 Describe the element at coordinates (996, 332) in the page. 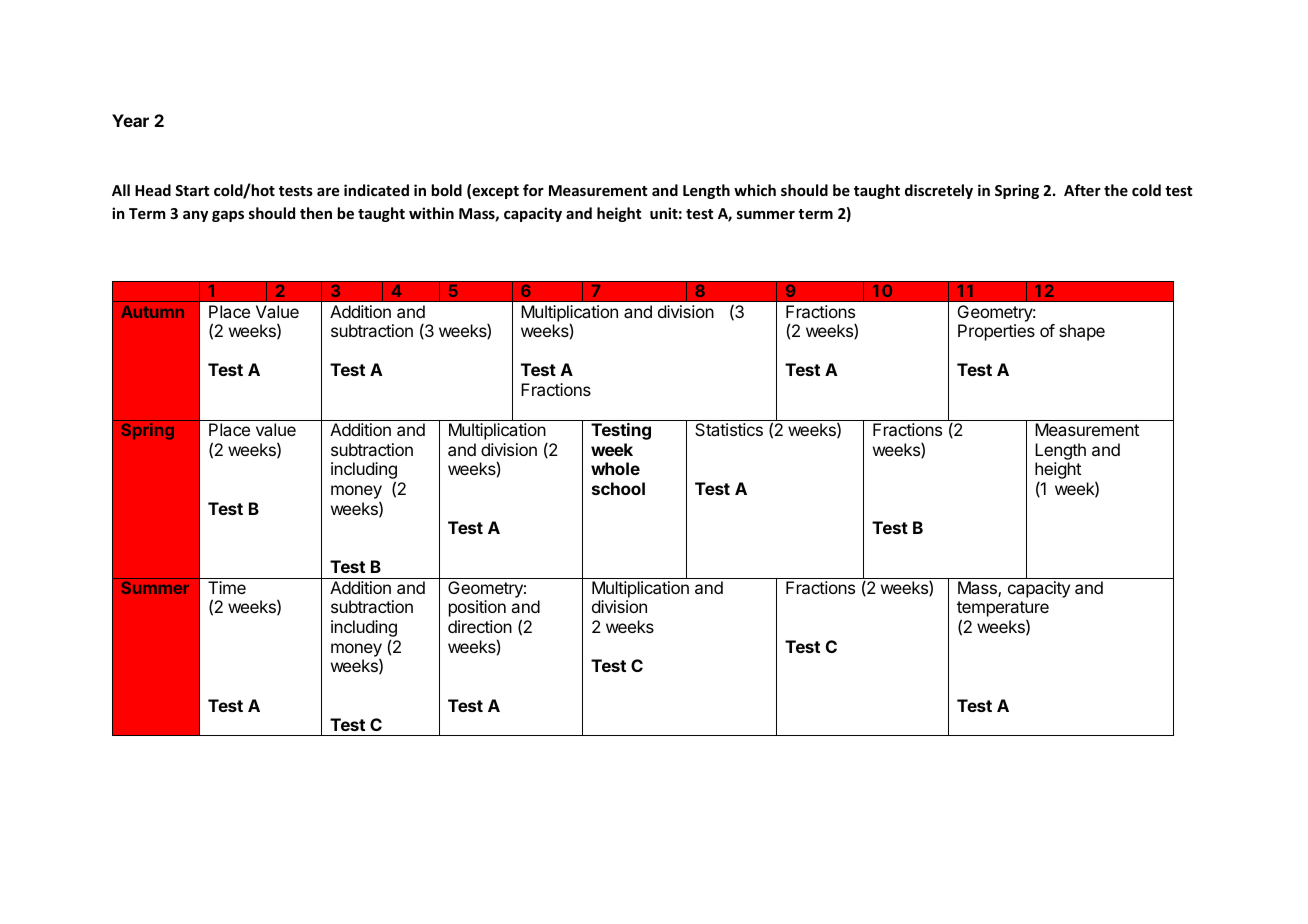

I see `Properties` at that location.
